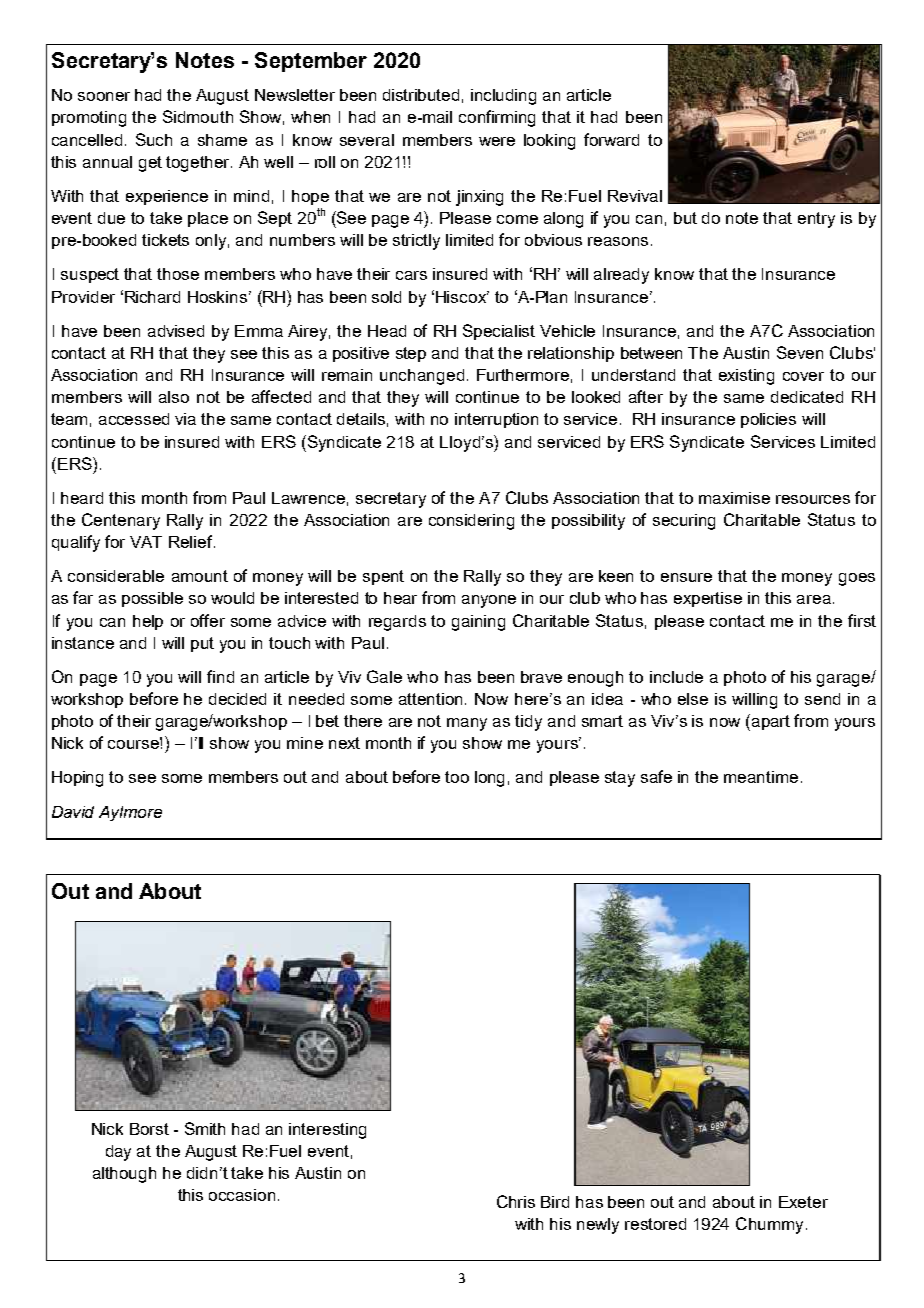  Describe the element at coordinates (816, 220) in the screenshot. I see `entry` at that location.
